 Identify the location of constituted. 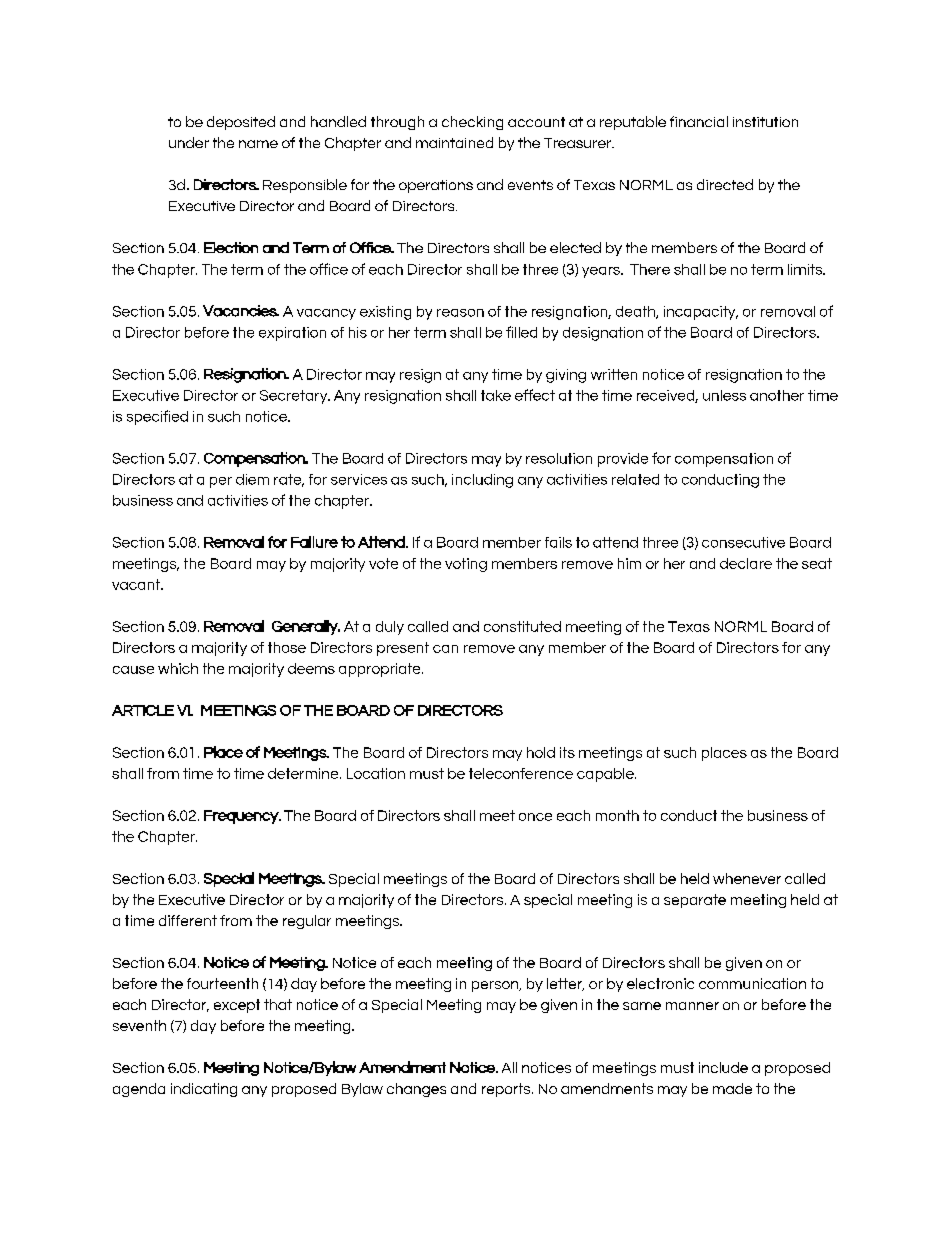
(522, 626).
